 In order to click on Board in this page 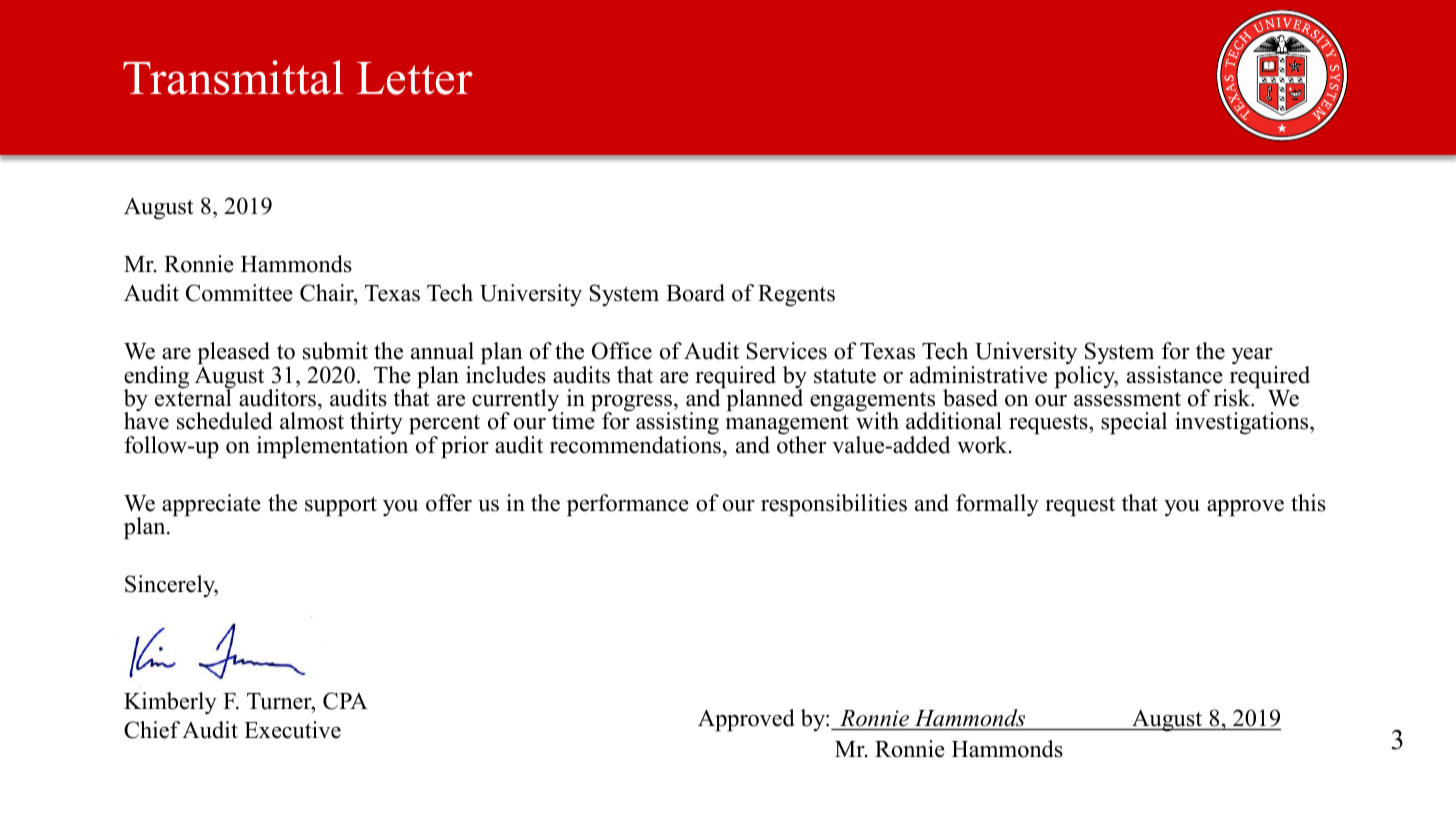, I will do `click(695, 293)`.
